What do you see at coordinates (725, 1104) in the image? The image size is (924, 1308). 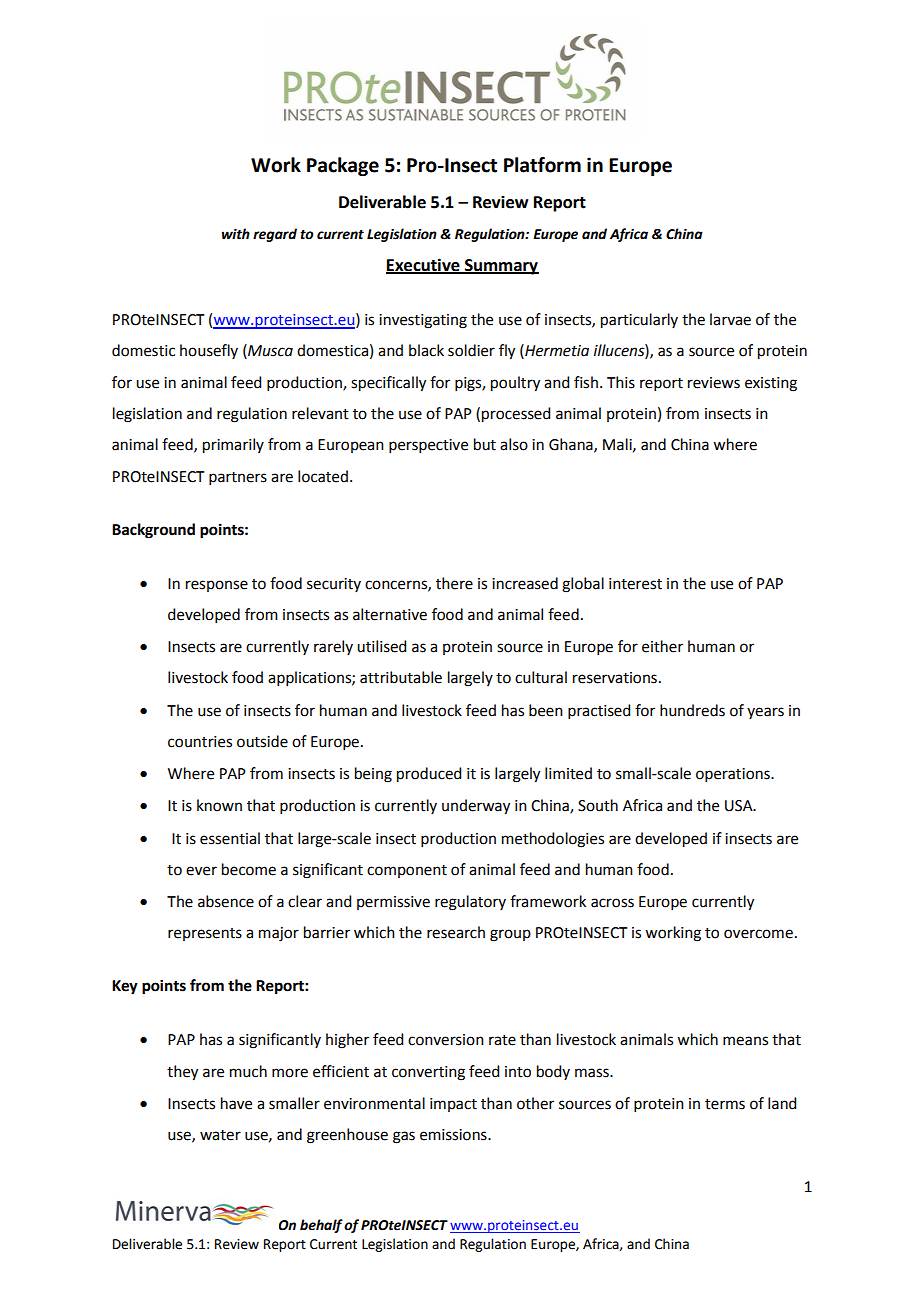 I see `terms` at bounding box center [725, 1104].
